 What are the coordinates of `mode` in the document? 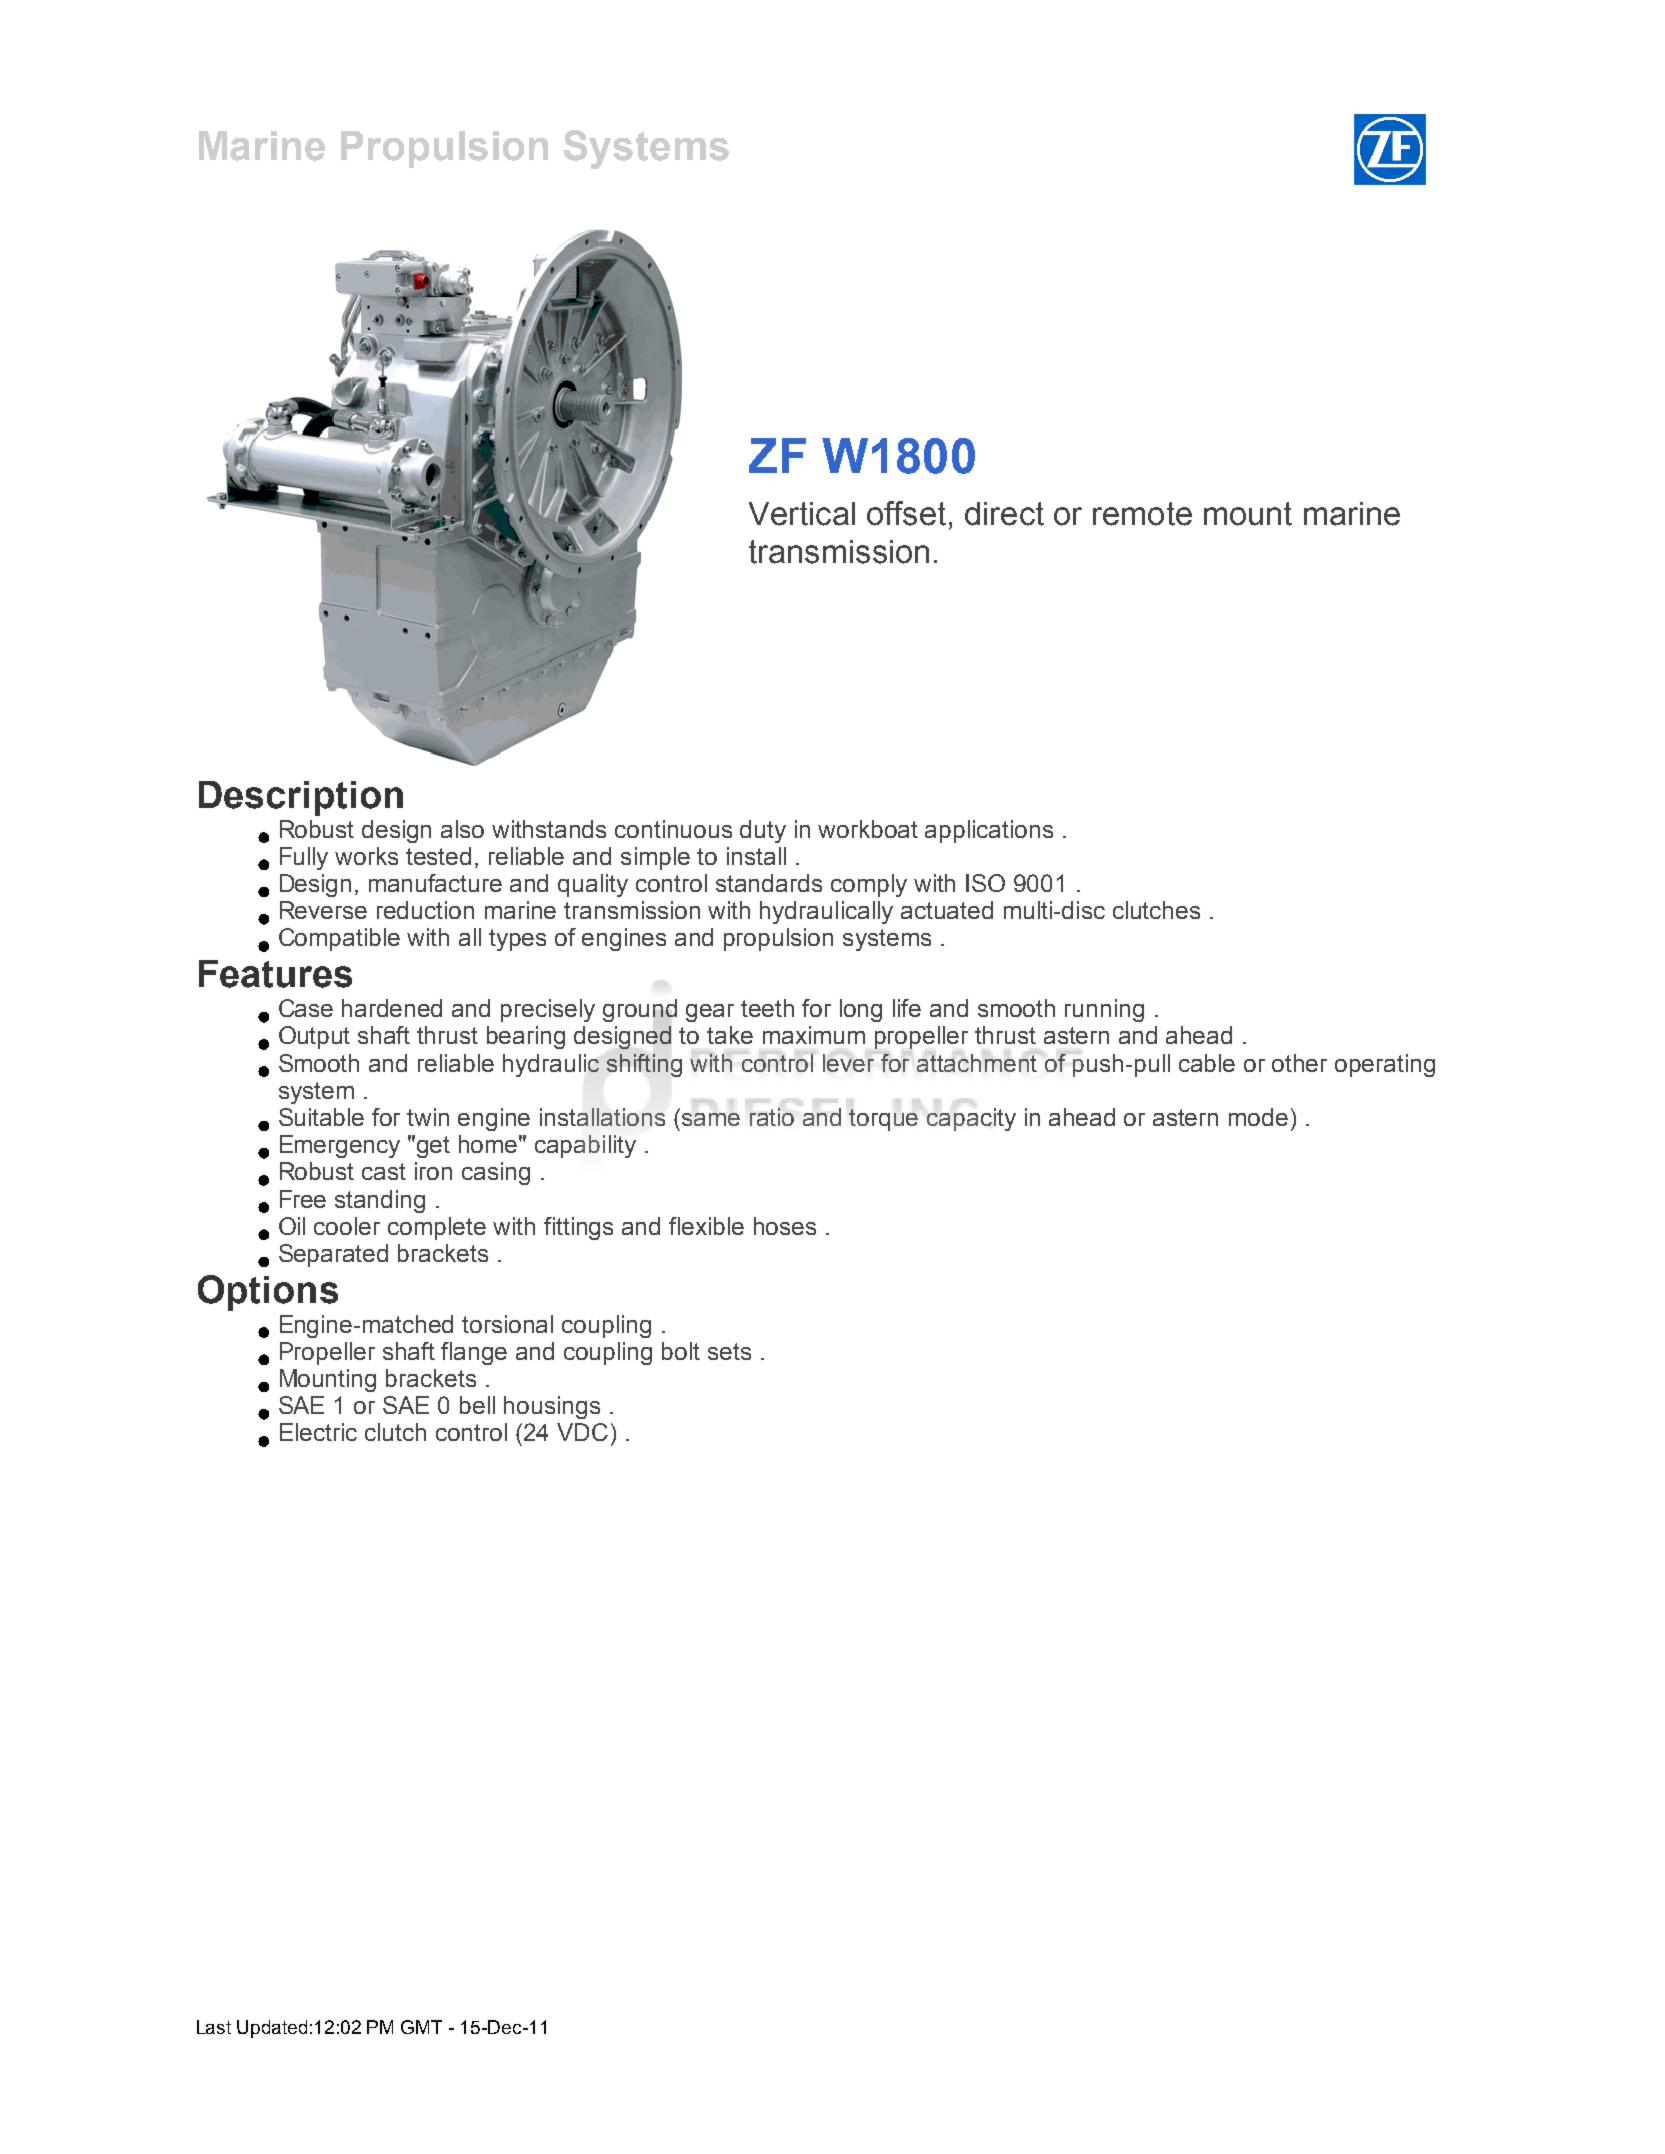 It's located at (1258, 1117).
